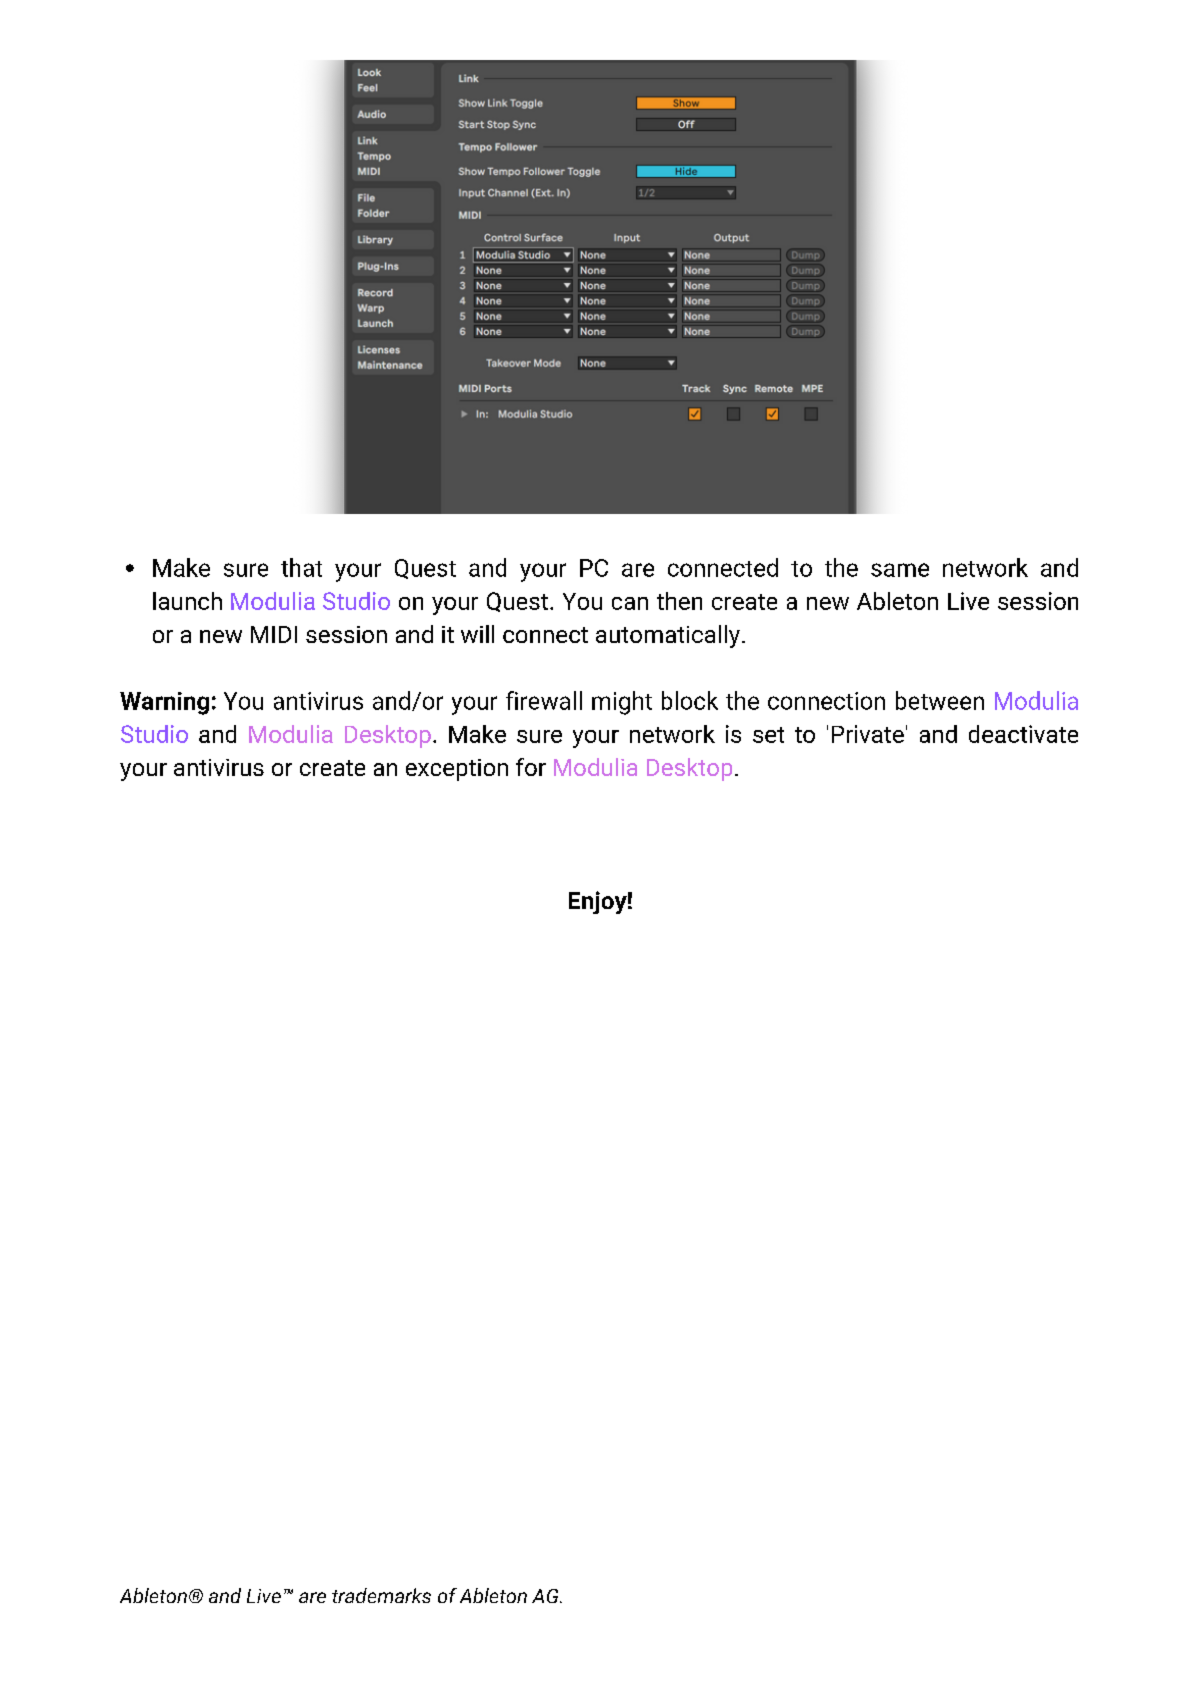 The width and height of the document is (1200, 1697). Describe the element at coordinates (868, 734) in the document. I see `Private` at that location.
